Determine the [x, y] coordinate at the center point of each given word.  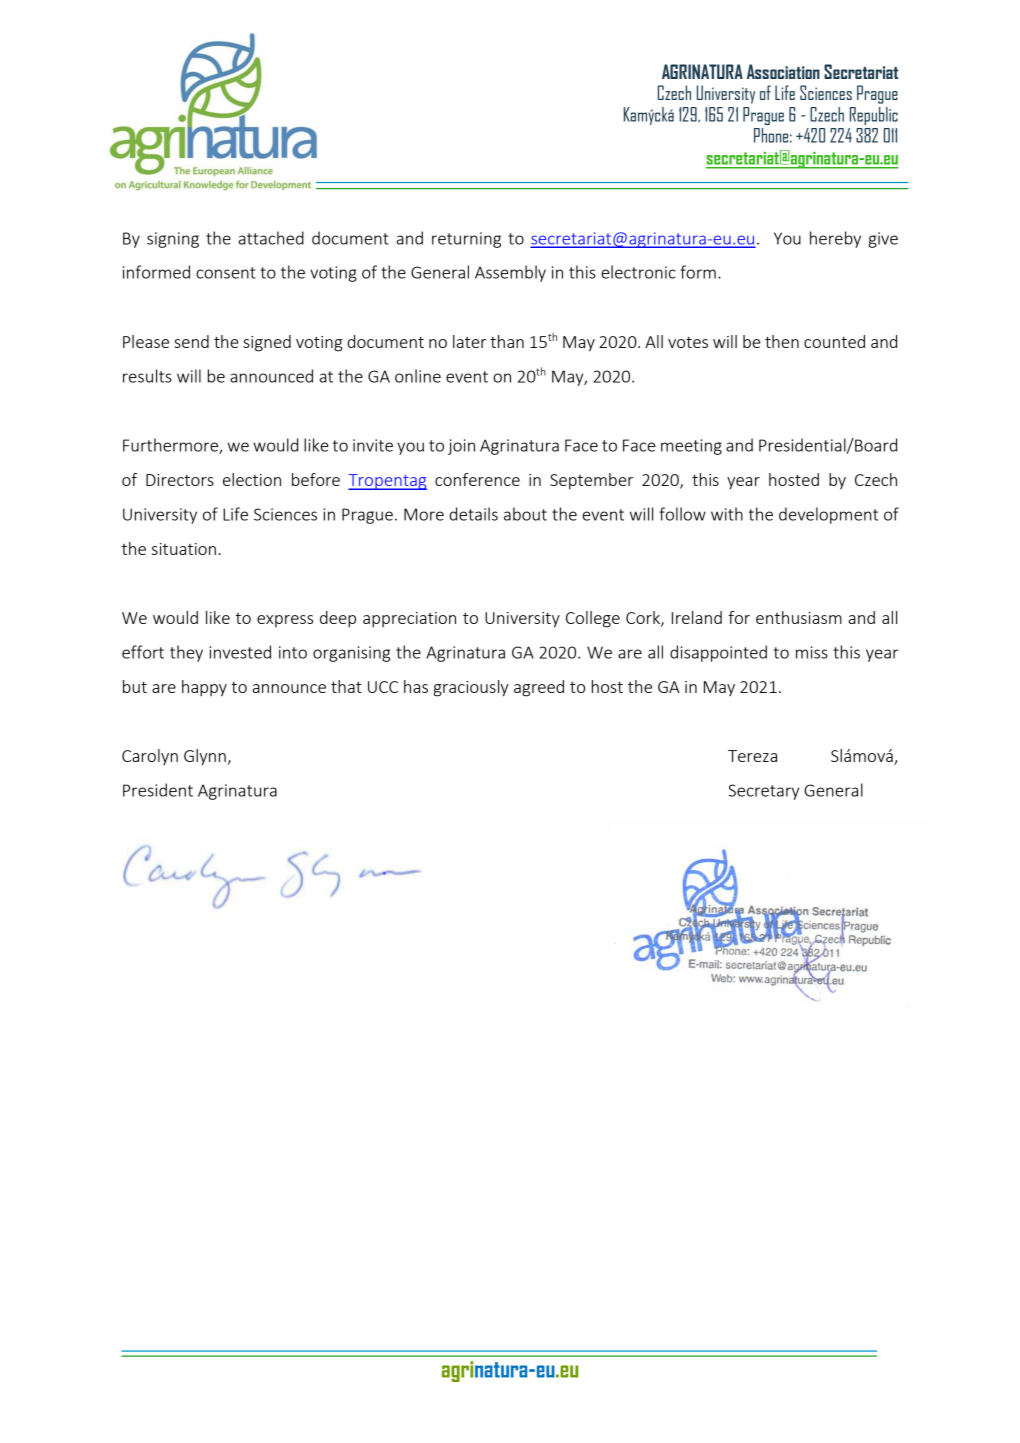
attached [271, 238]
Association [783, 71]
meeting [691, 447]
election [252, 479]
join [461, 447]
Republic [874, 116]
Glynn [205, 757]
